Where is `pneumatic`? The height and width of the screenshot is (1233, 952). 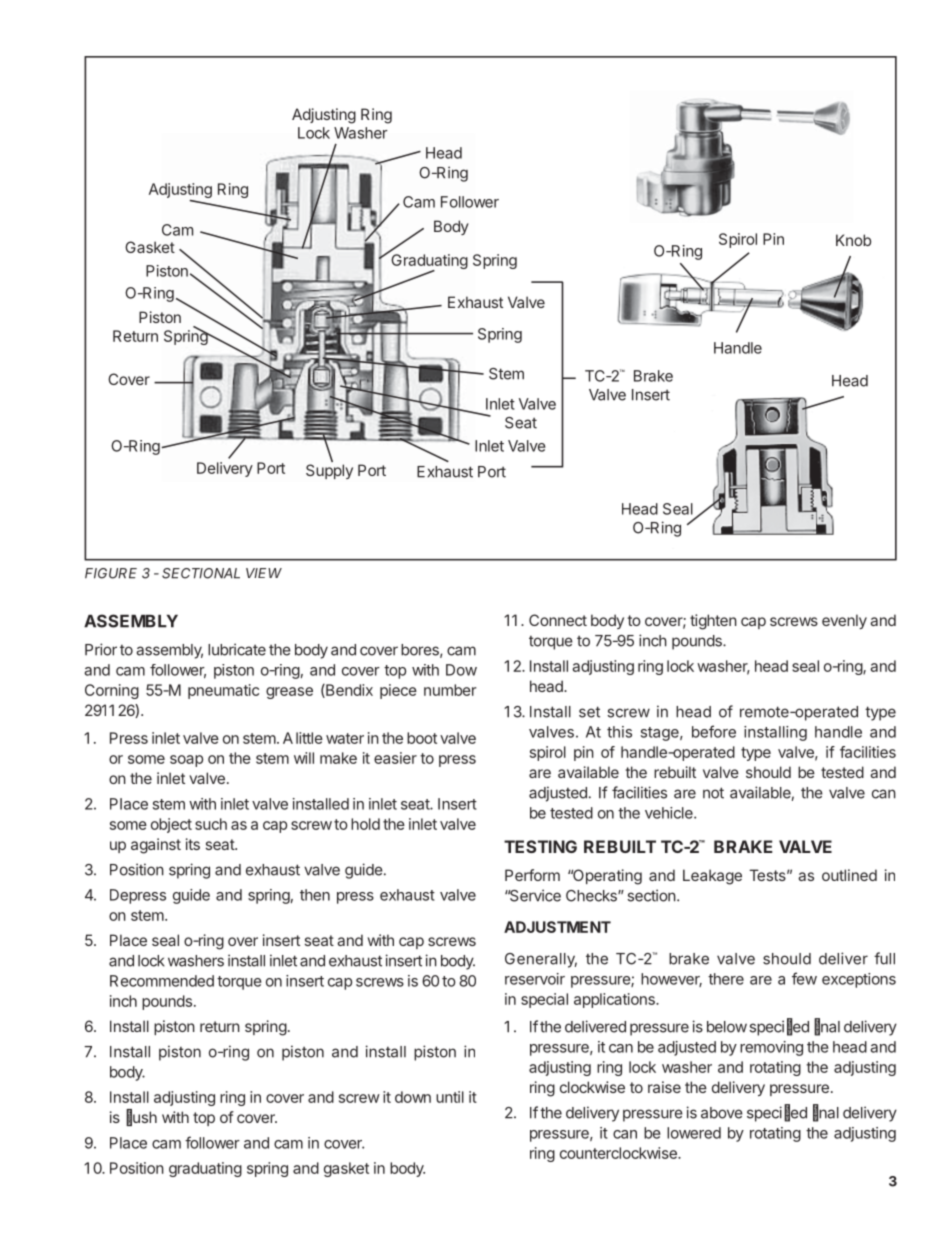
pneumatic is located at coordinates (223, 691).
